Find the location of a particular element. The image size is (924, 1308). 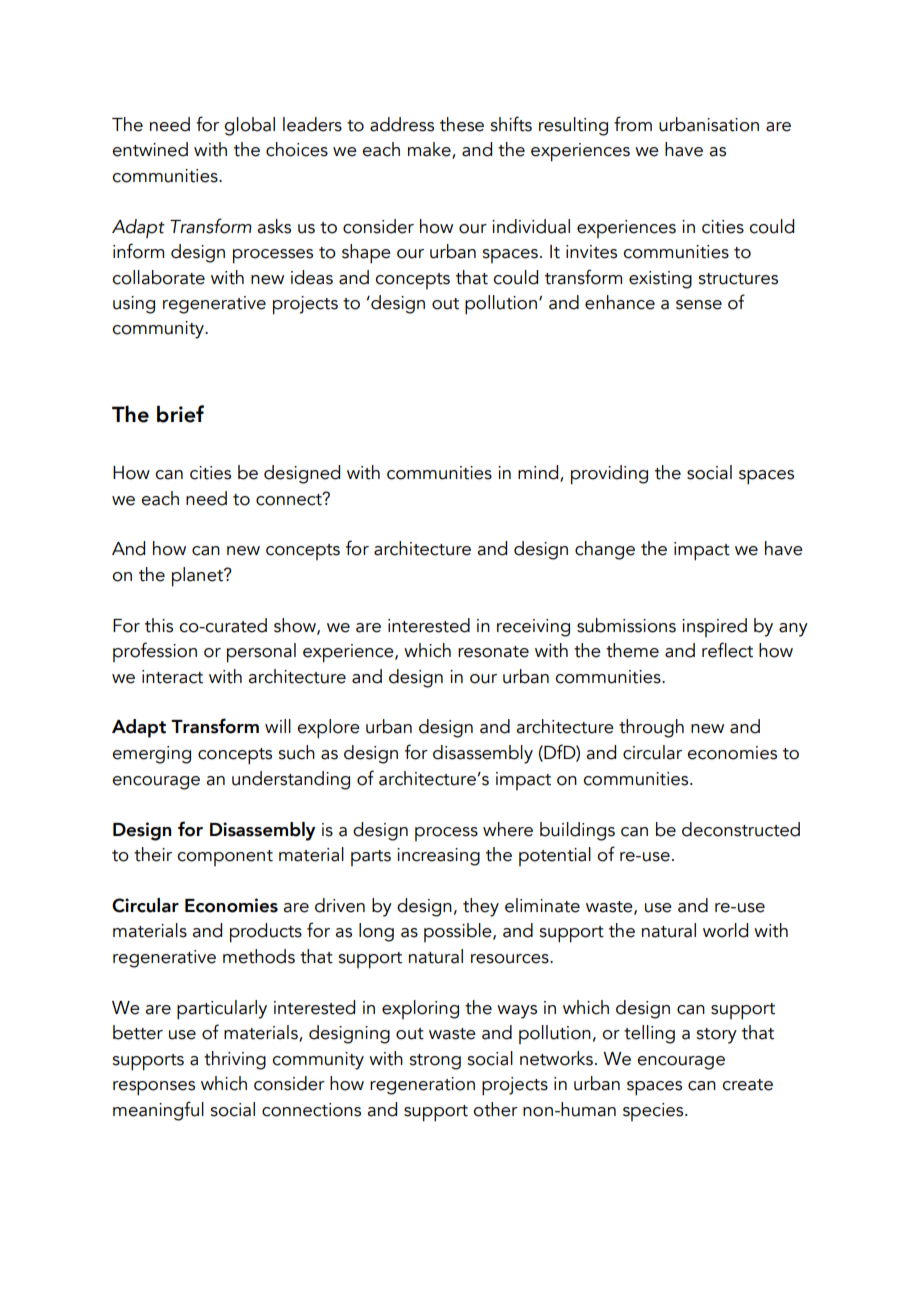

make is located at coordinates (430, 150).
